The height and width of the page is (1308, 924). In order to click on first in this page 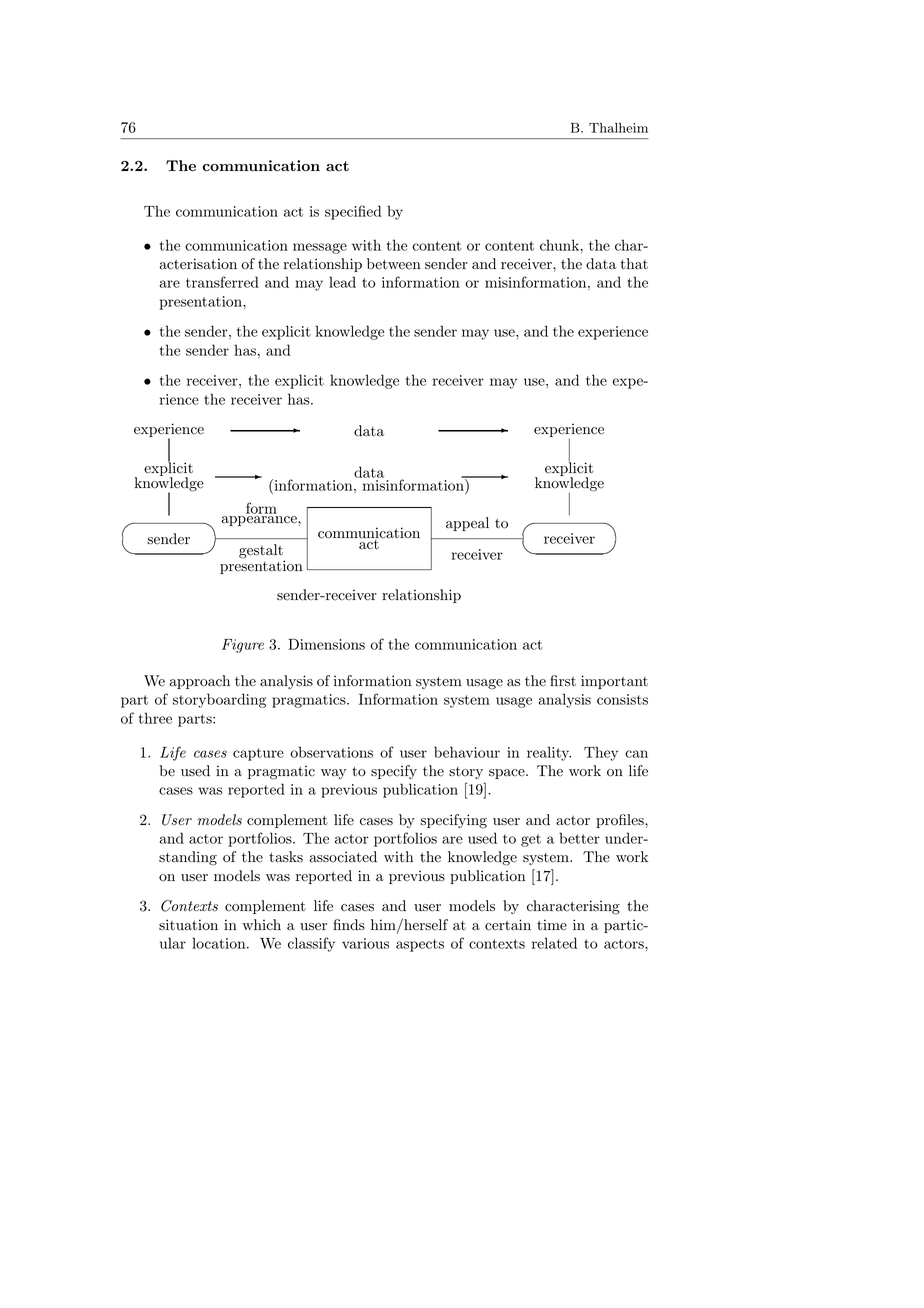, I will do `click(563, 680)`.
